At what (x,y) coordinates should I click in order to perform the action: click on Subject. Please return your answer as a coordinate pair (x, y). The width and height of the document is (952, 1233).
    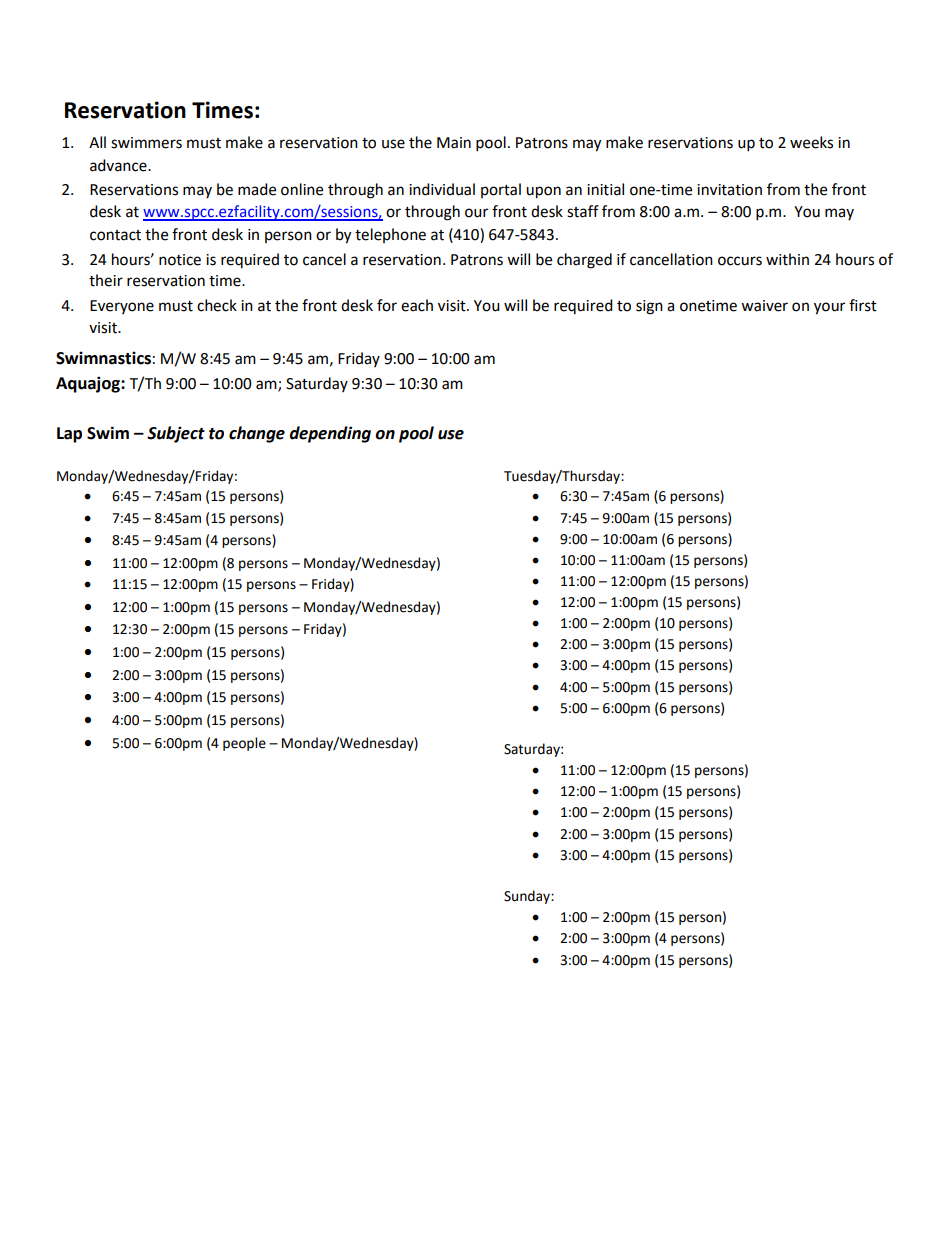
    Looking at the image, I should click on (176, 434).
